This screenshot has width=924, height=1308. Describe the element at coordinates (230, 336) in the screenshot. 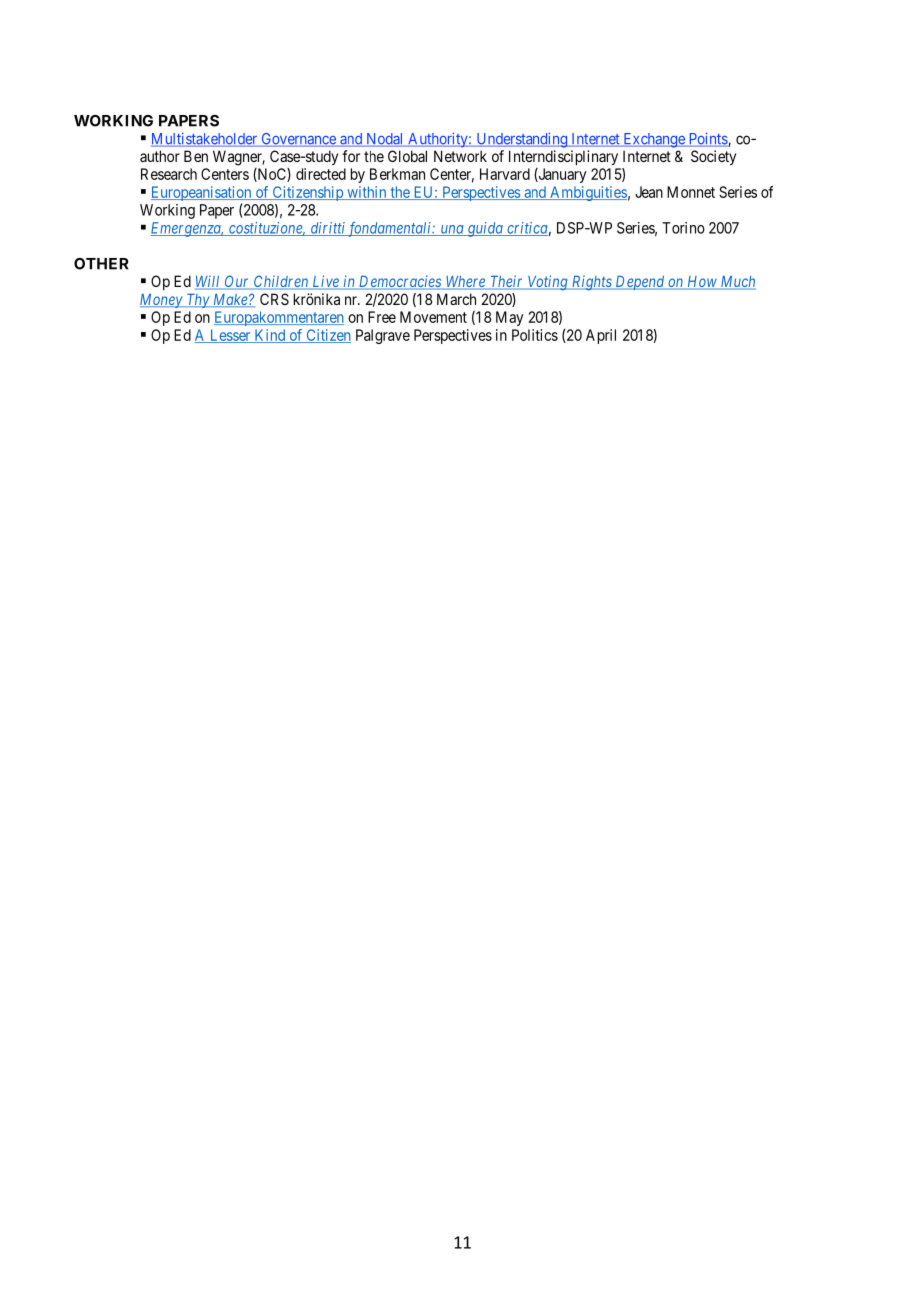

I see `Lesser` at that location.
